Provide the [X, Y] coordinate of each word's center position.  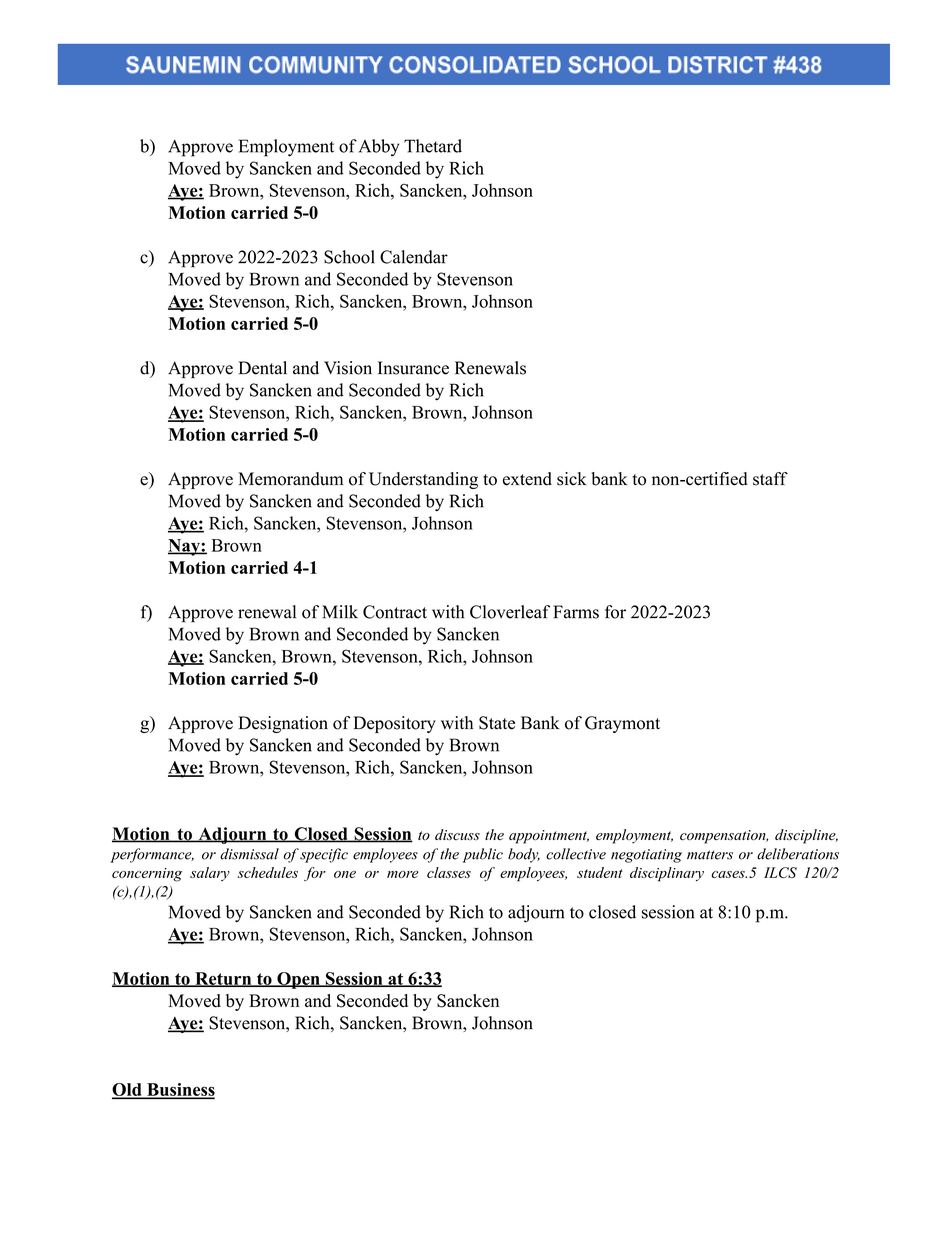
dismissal [249, 854]
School [349, 257]
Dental [263, 368]
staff [770, 479]
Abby [379, 148]
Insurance [413, 368]
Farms [576, 612]
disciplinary [667, 874]
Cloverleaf [510, 612]
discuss [457, 834]
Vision [348, 368]
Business [180, 1090]
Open [298, 980]
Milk [340, 612]
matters [710, 855]
